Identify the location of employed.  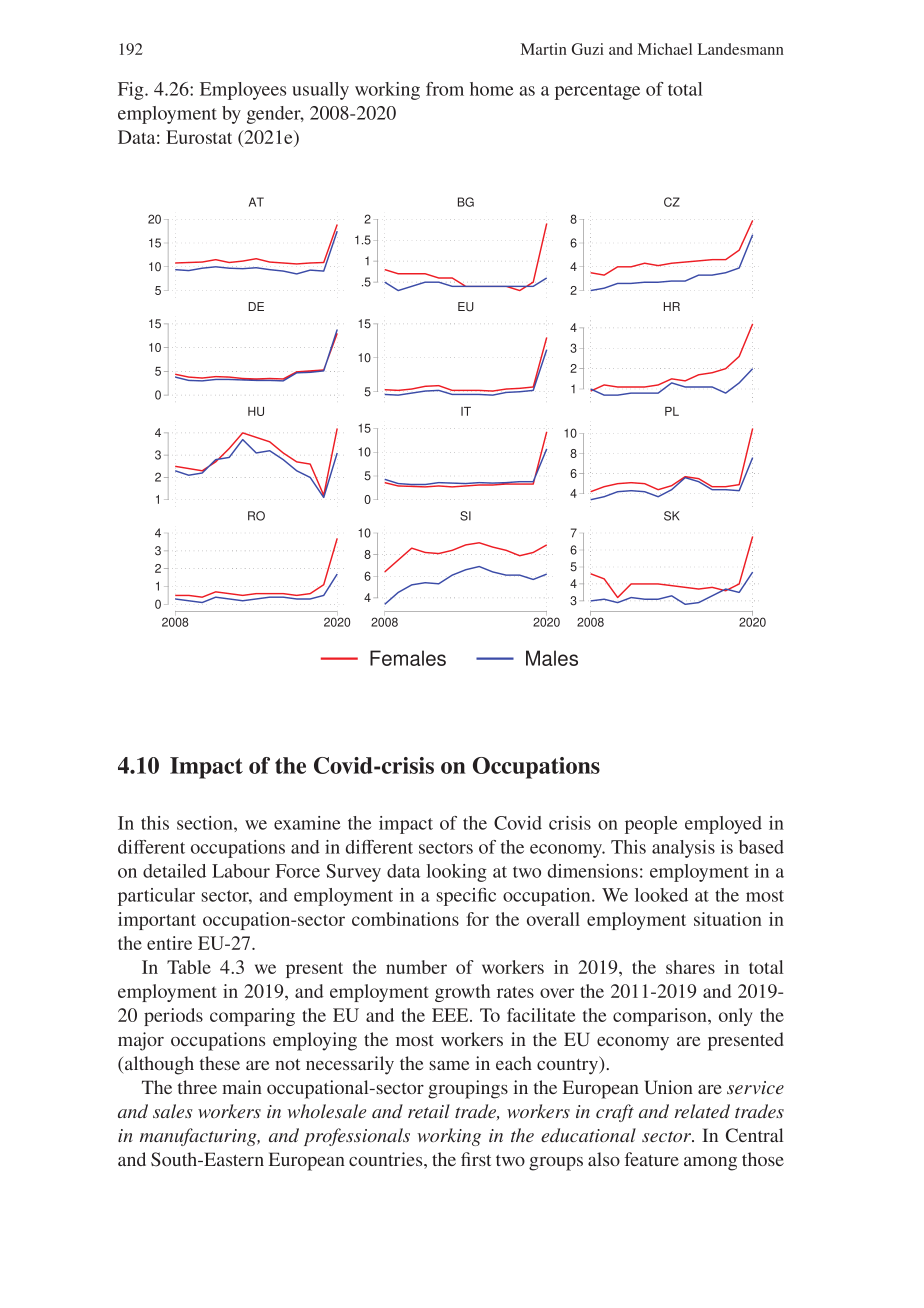
(723, 825).
